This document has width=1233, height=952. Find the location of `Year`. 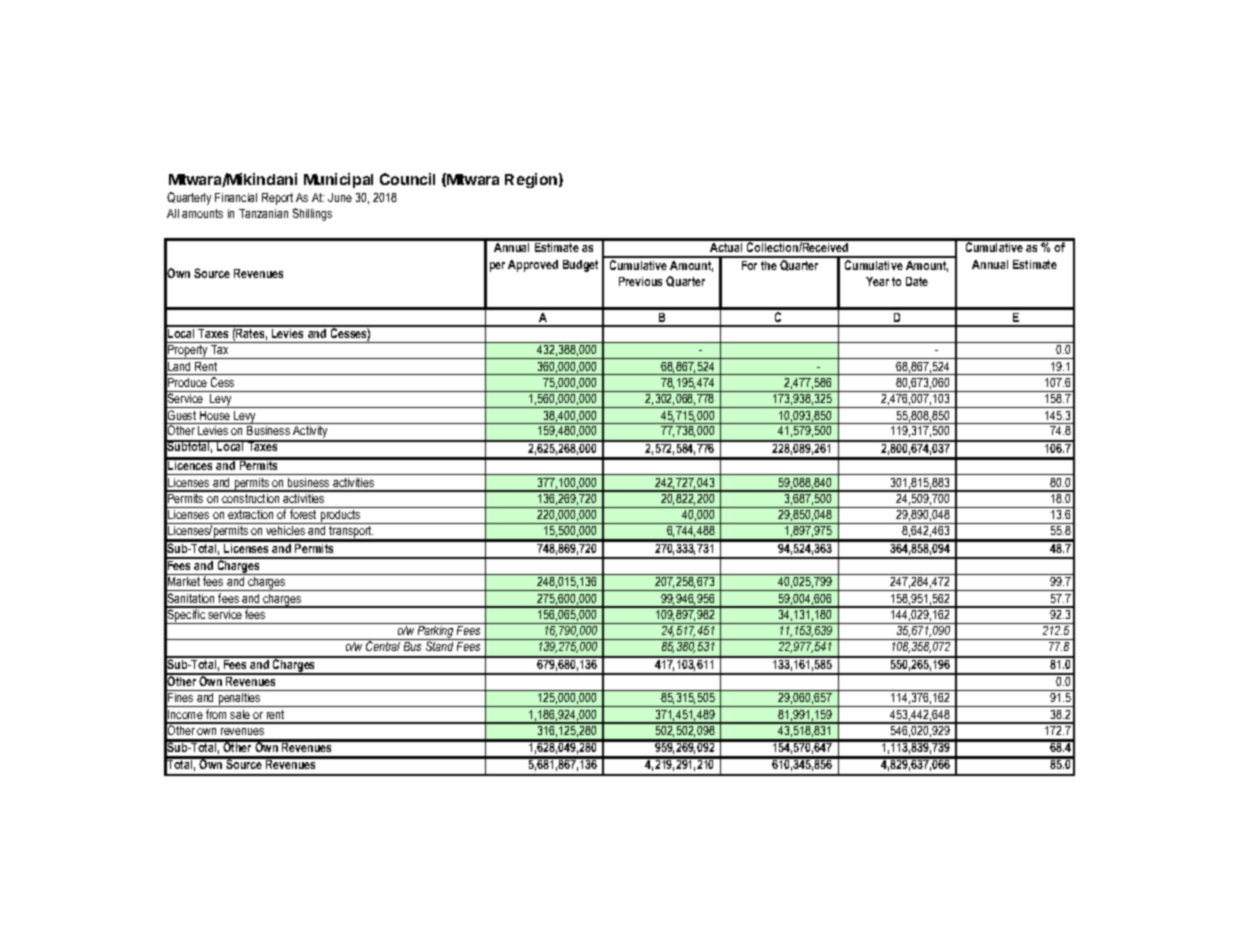

Year is located at coordinates (877, 281).
